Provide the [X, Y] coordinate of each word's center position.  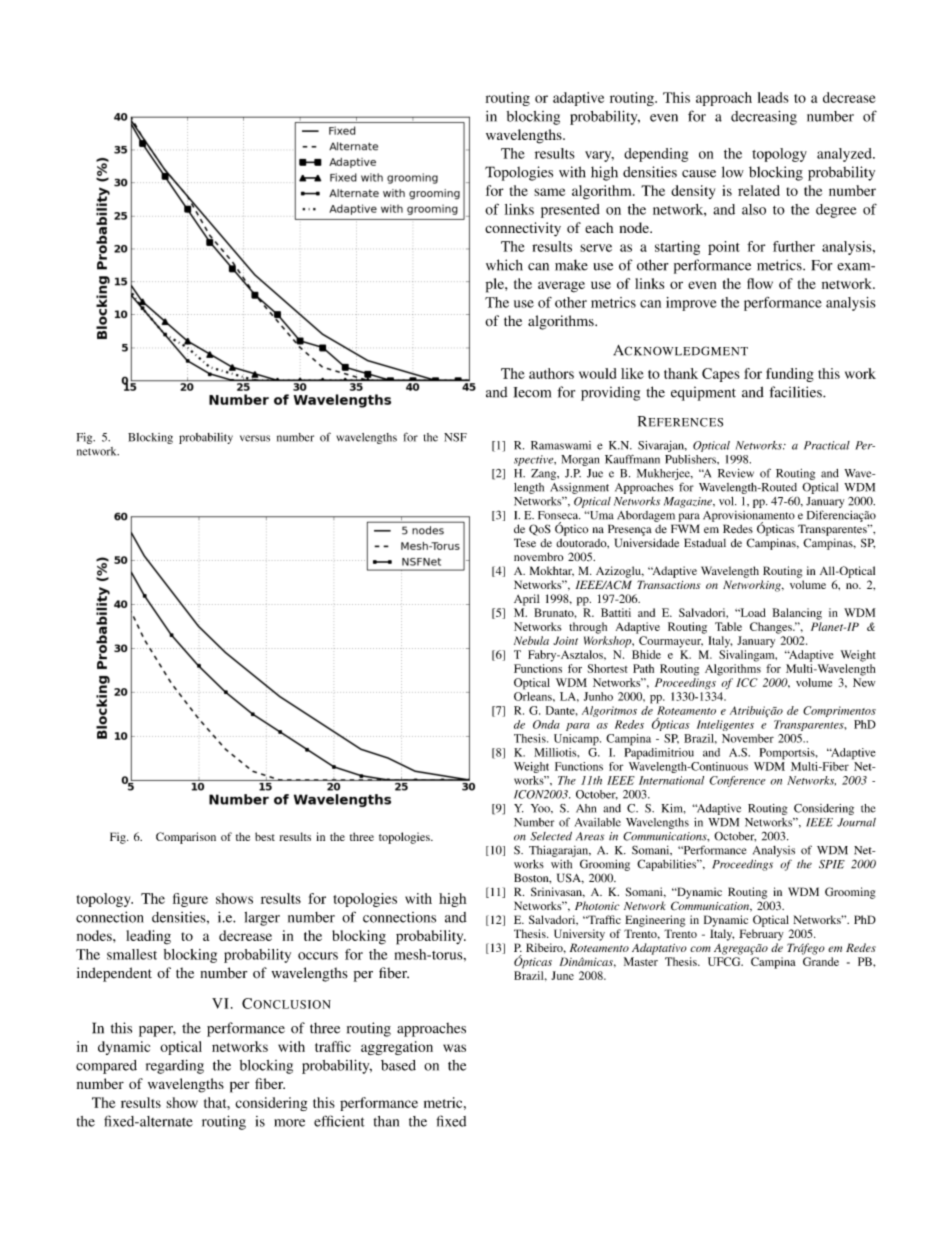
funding [790, 375]
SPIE [832, 864]
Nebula [531, 640]
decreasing [764, 117]
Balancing [797, 614]
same [549, 192]
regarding [175, 1067]
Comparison [186, 838]
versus [255, 438]
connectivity [523, 229]
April [527, 600]
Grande [821, 961]
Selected [551, 836]
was [454, 1048]
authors [551, 373]
